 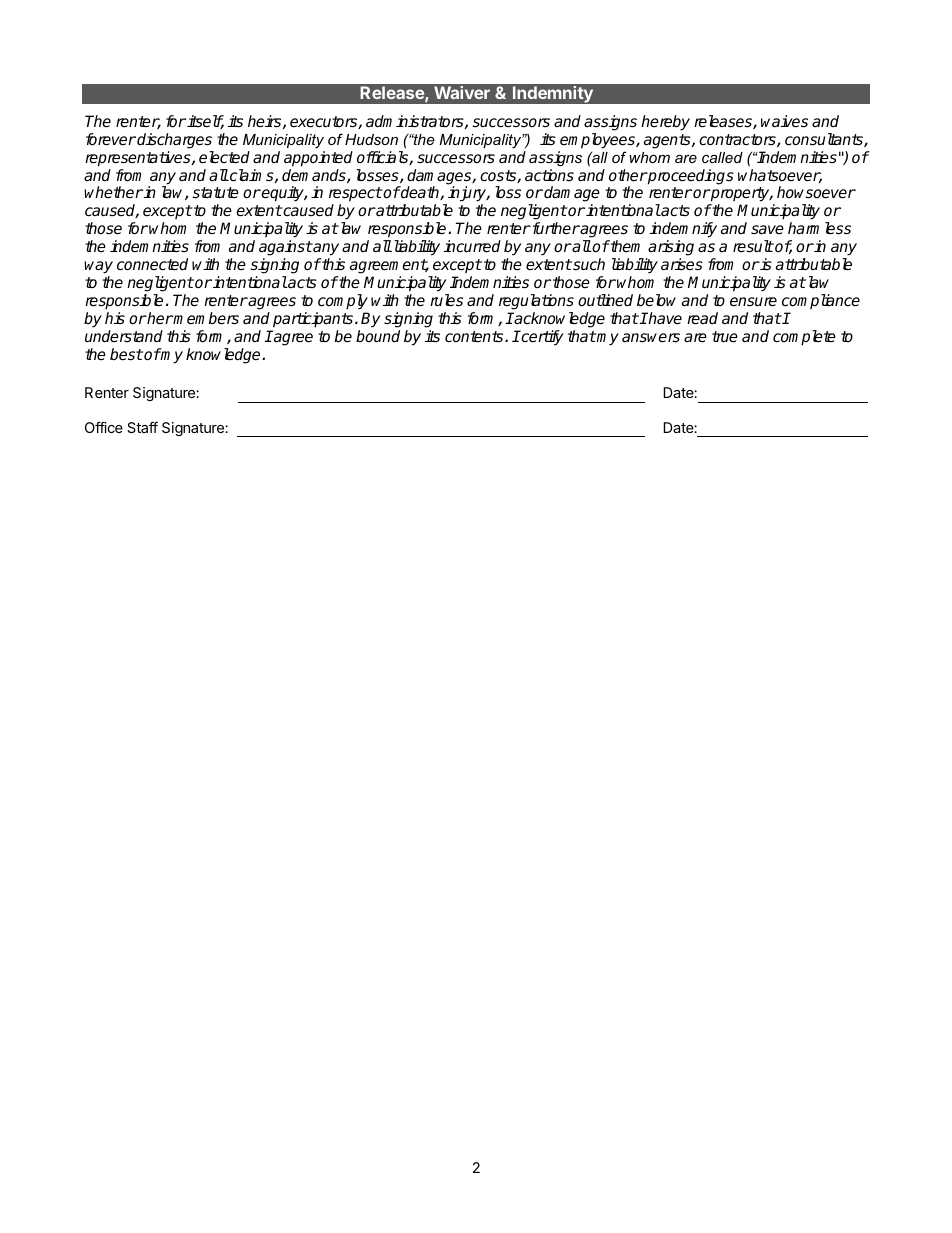 I want to click on Staff, so click(x=142, y=427).
